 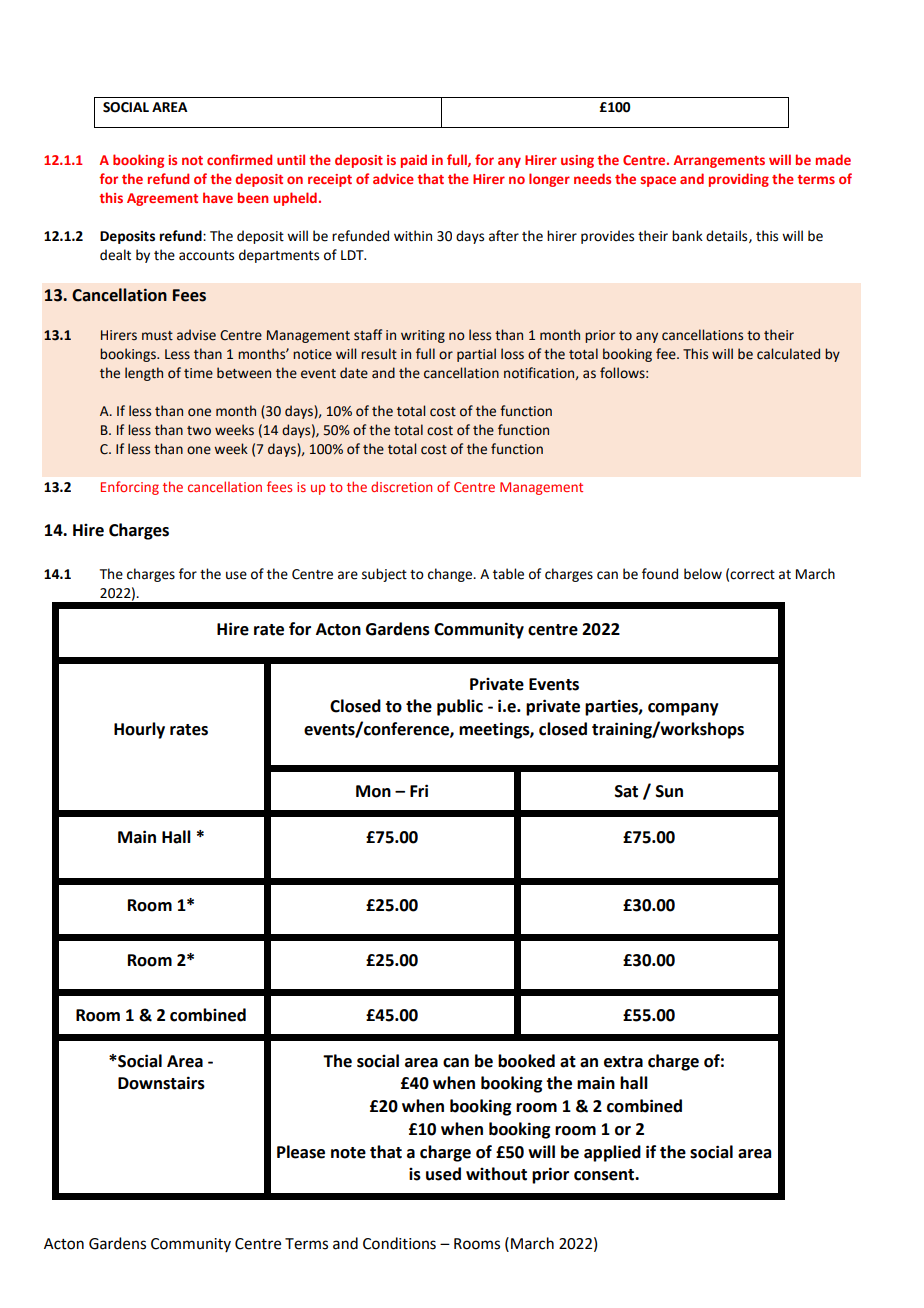 I want to click on public, so click(x=460, y=707).
